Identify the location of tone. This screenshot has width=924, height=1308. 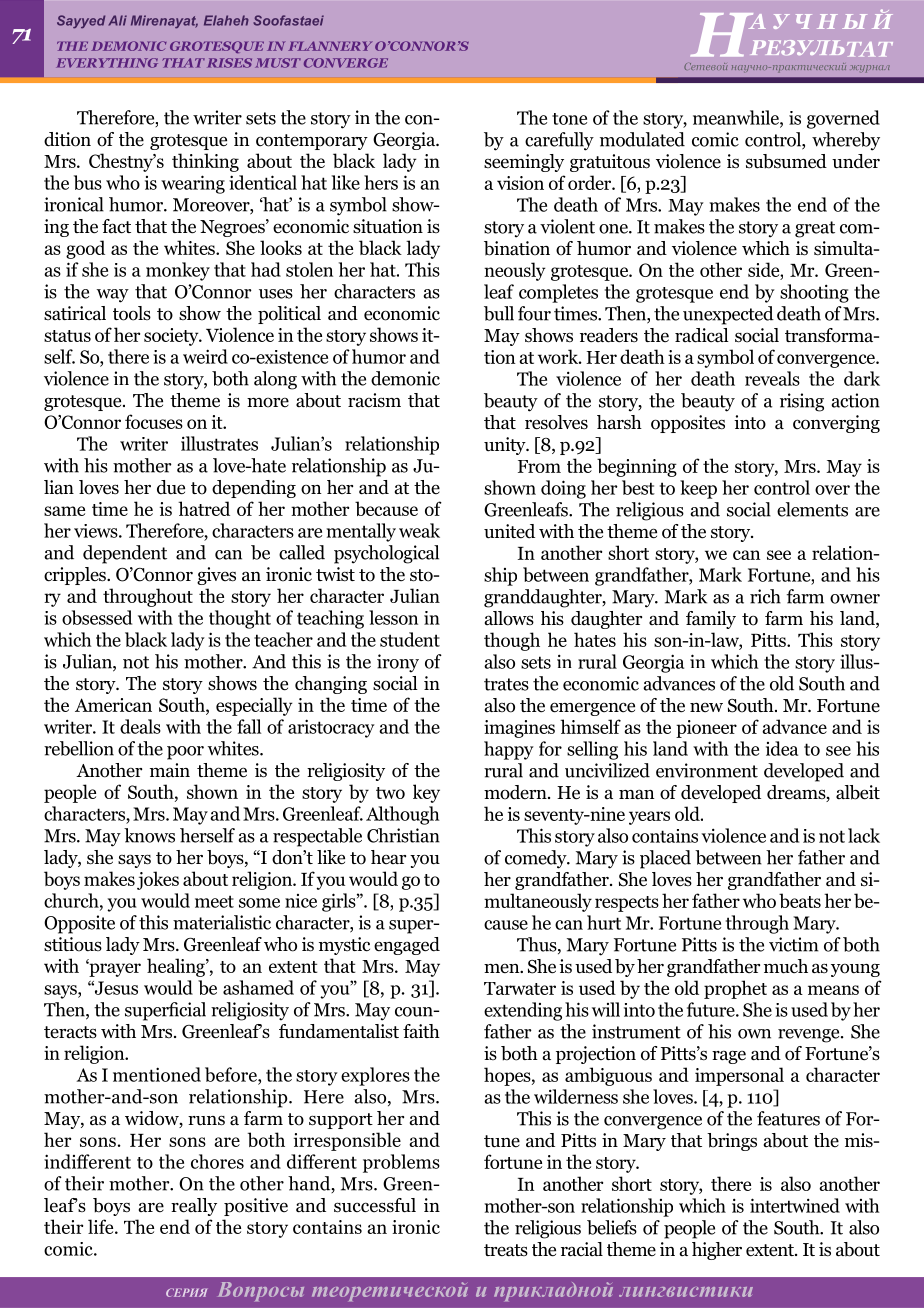
(569, 119).
